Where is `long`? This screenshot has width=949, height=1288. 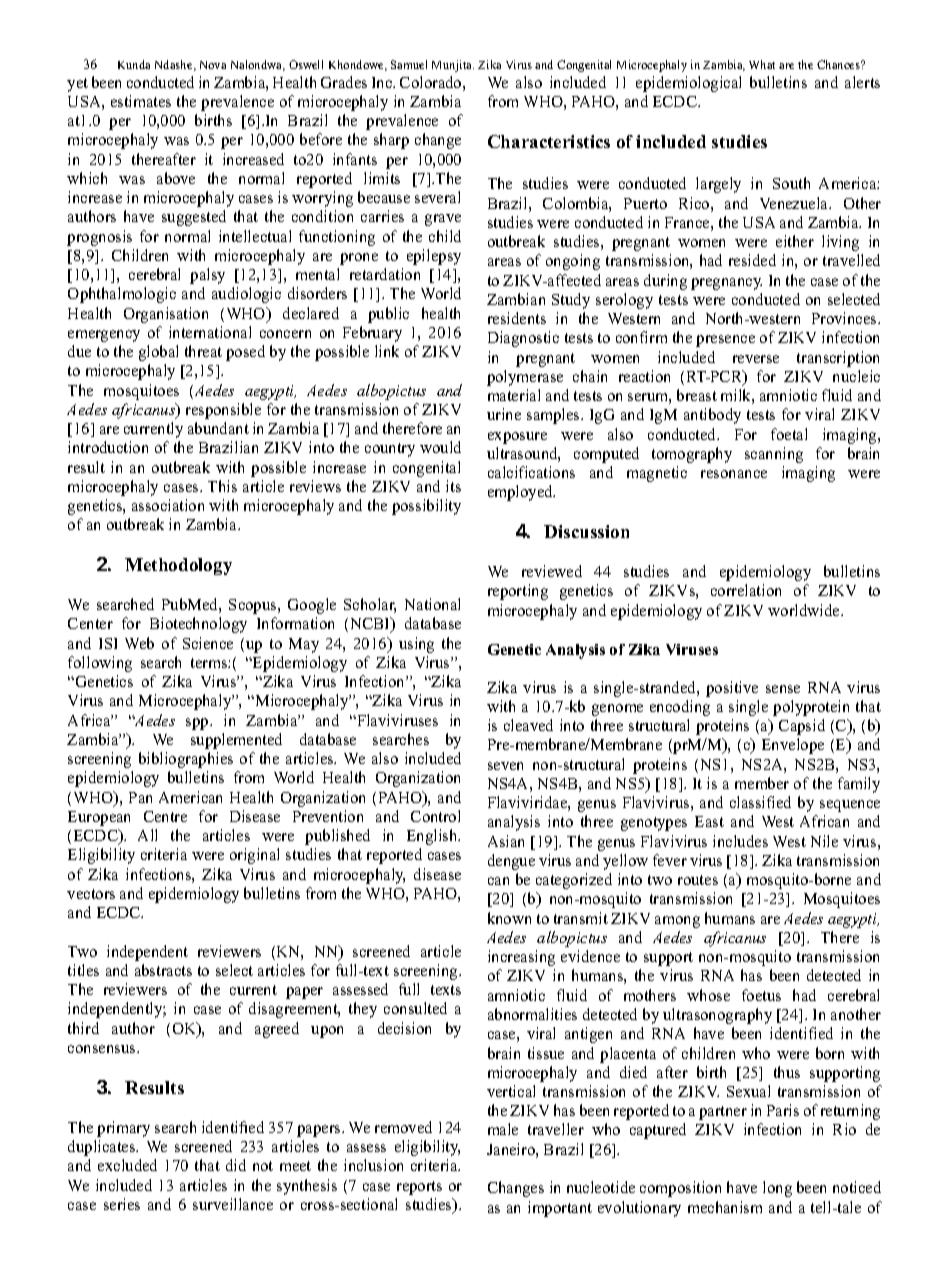 long is located at coordinates (777, 1189).
